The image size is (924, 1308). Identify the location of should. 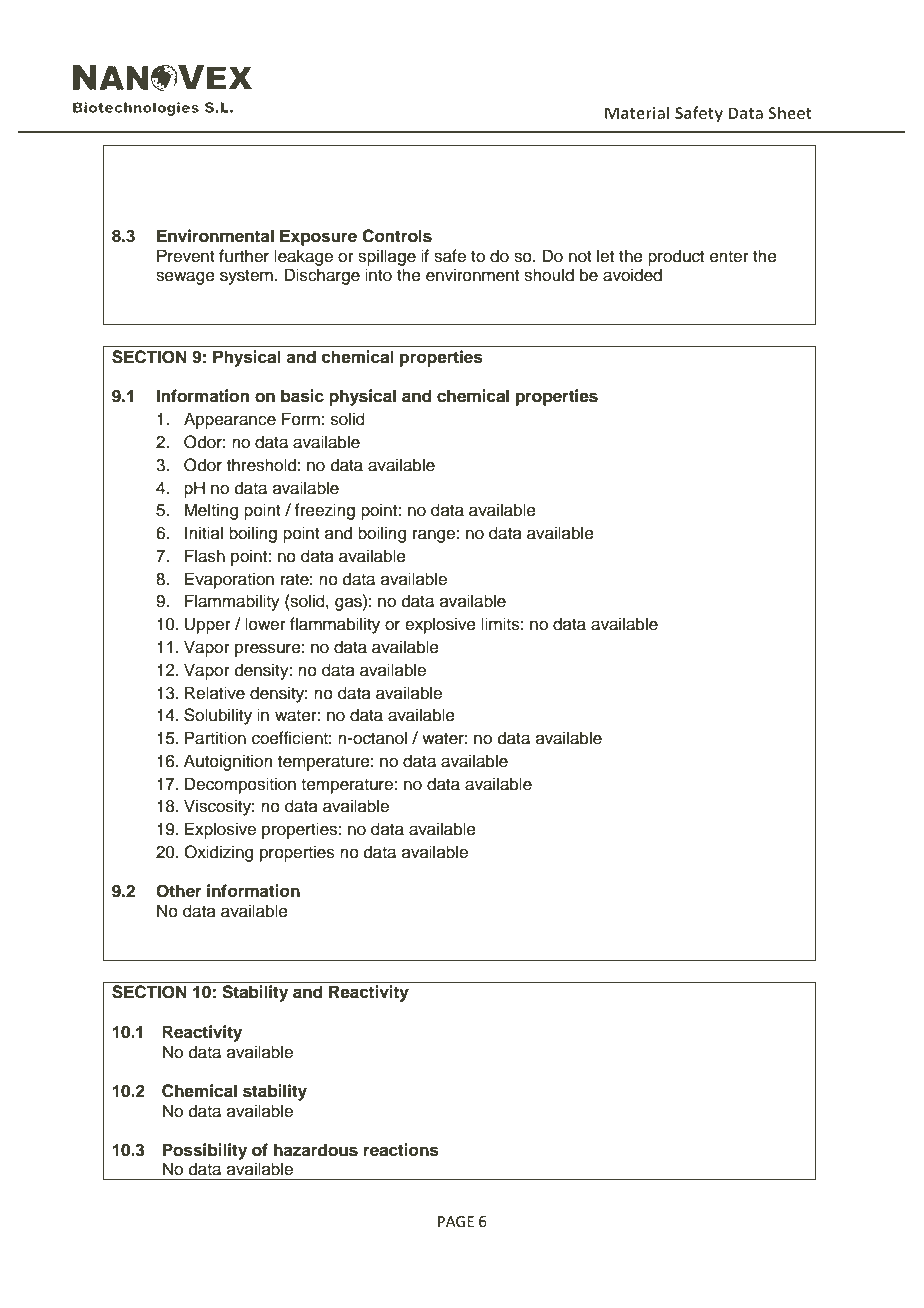
(549, 275).
